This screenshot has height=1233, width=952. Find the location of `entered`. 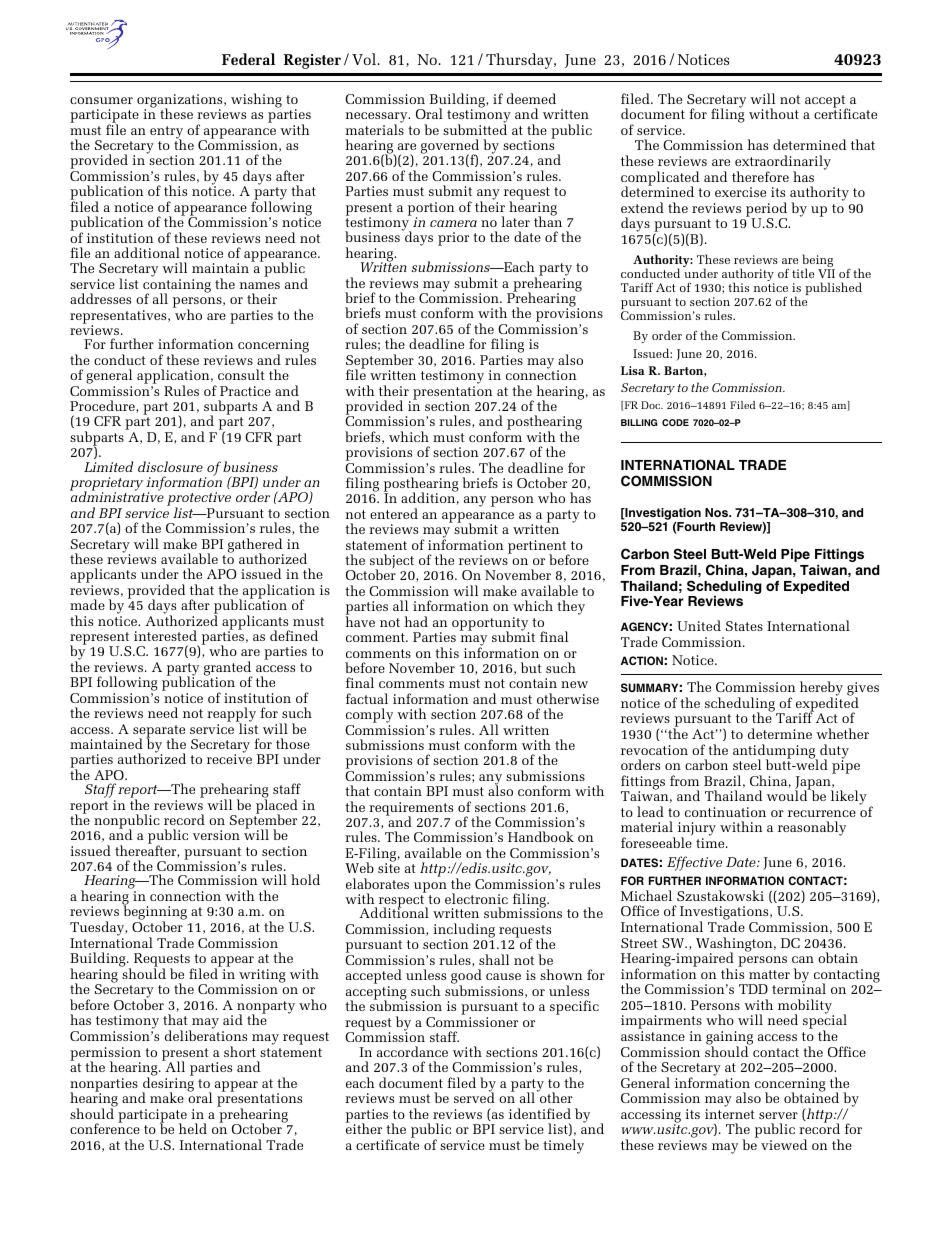

entered is located at coordinates (394, 513).
